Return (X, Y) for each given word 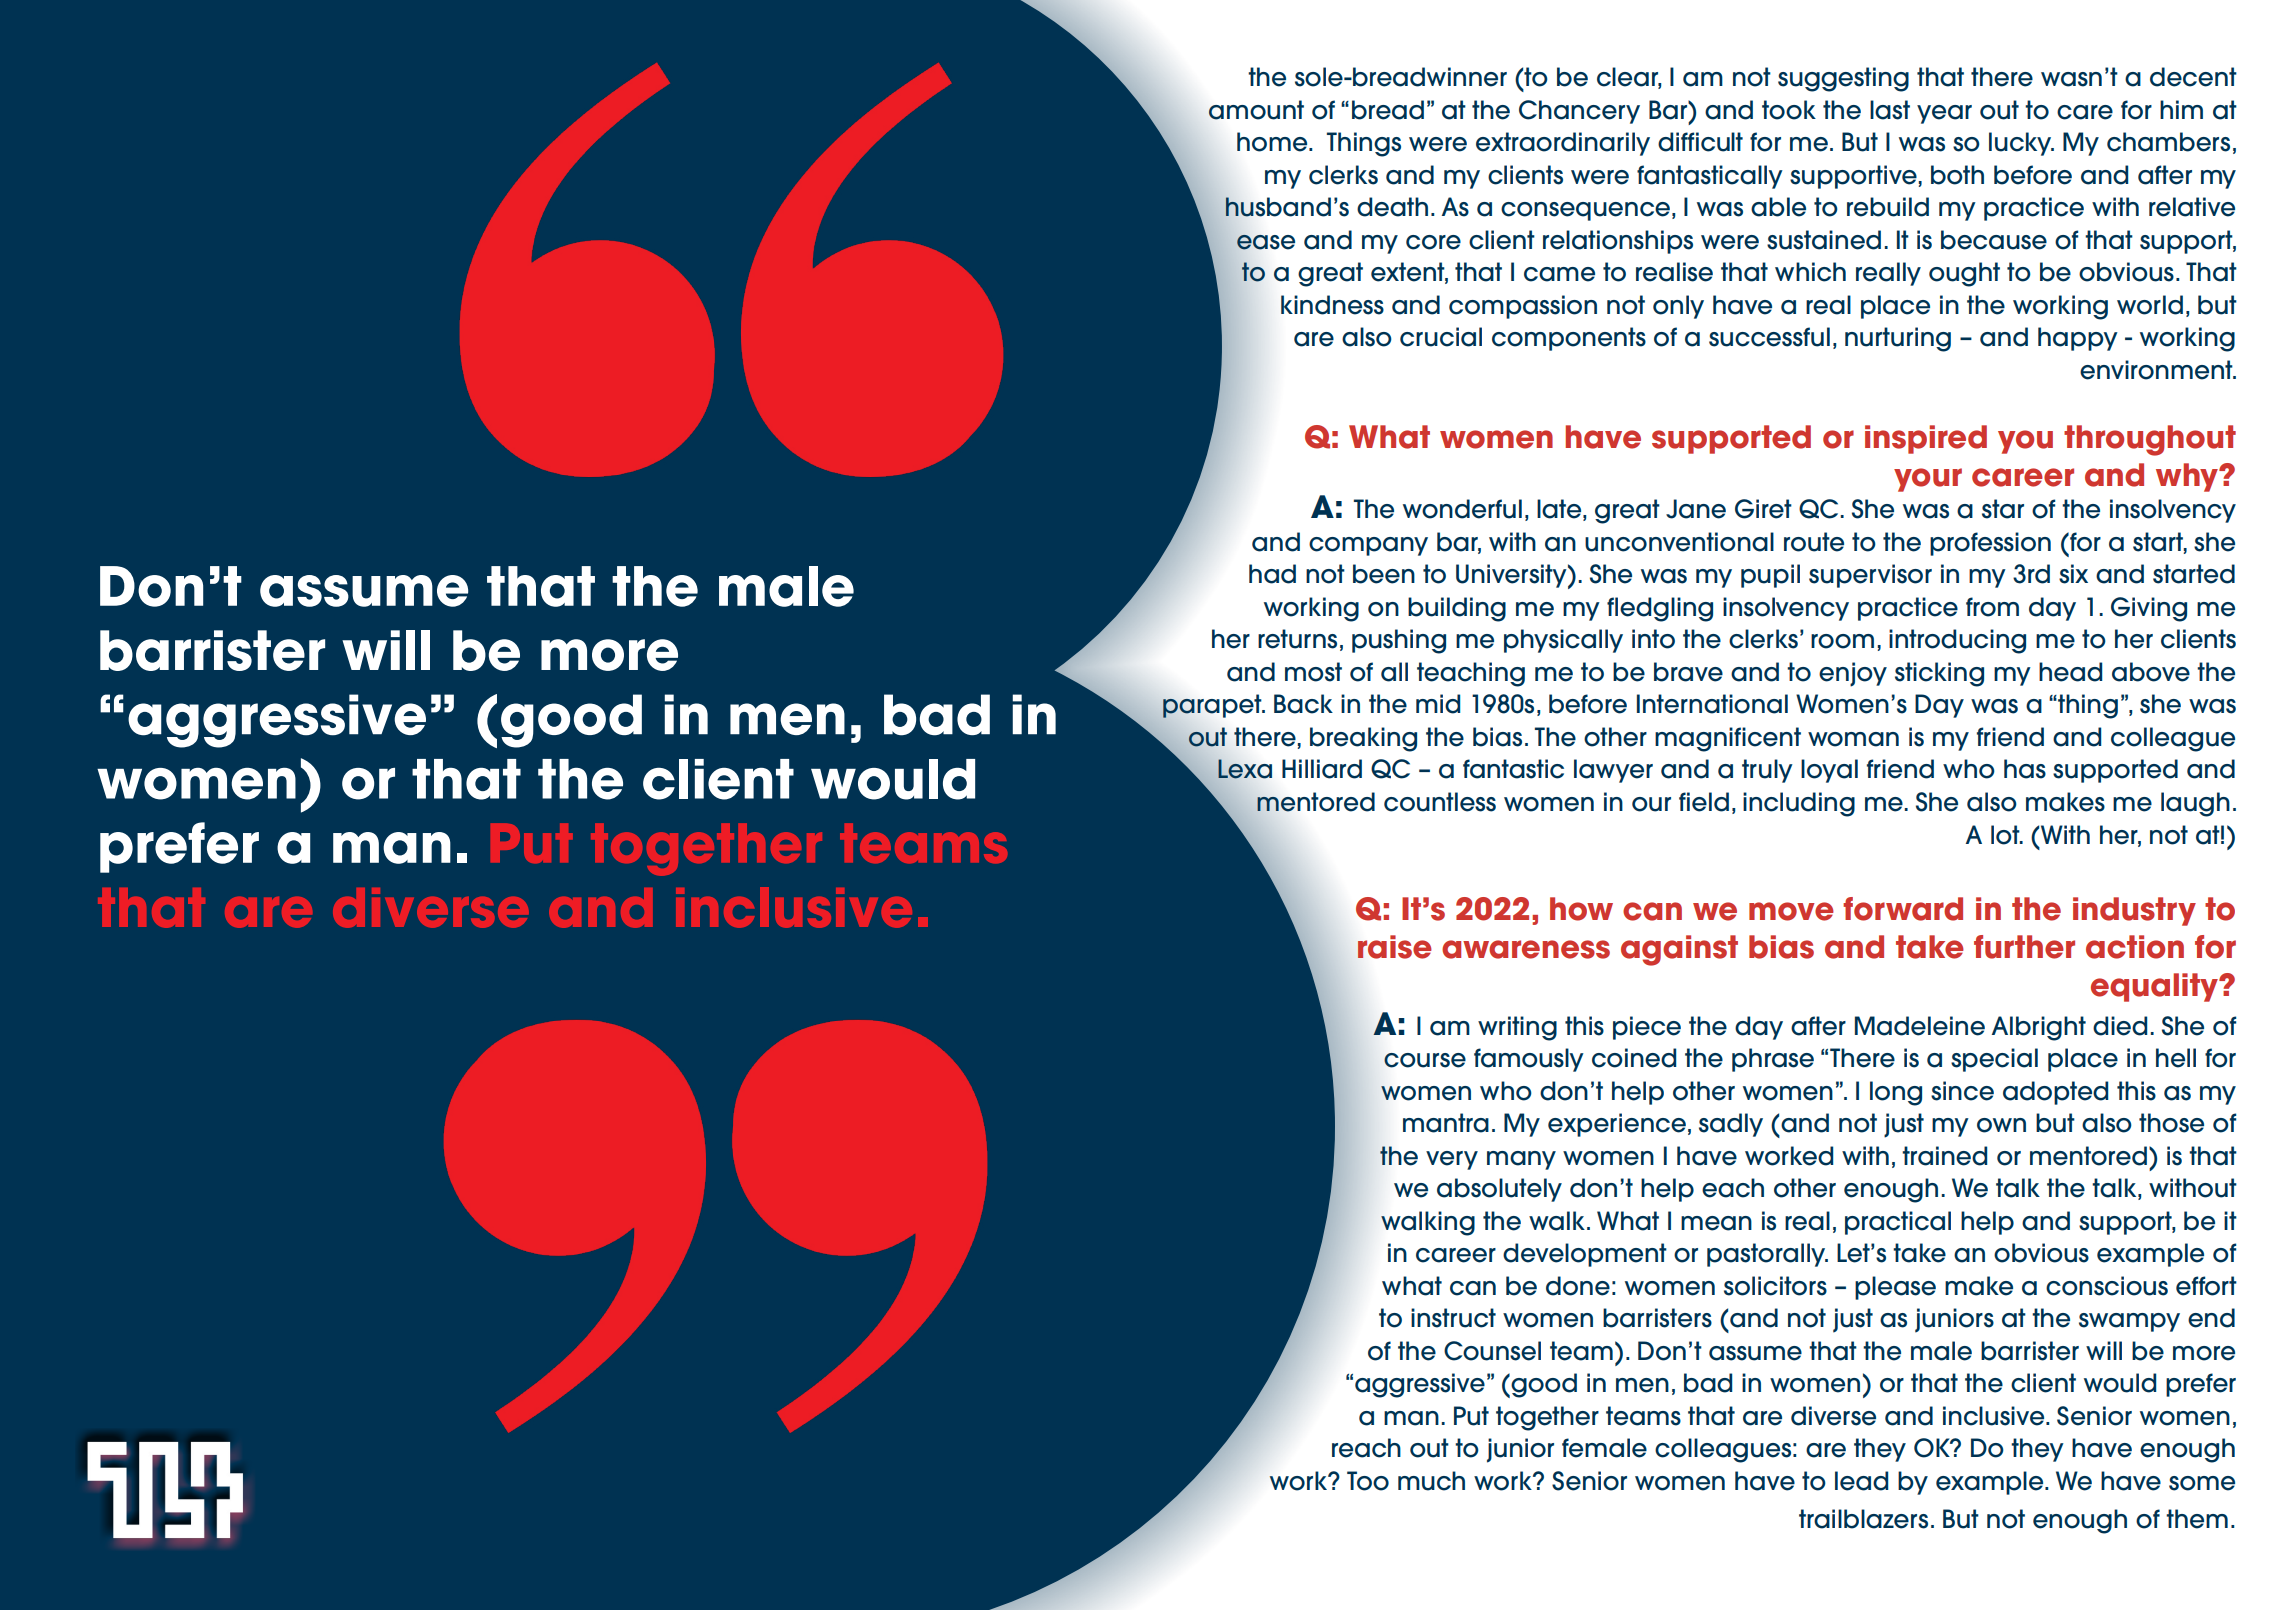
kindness (1332, 305)
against (1679, 950)
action (2135, 947)
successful (1769, 337)
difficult (1700, 142)
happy (2078, 339)
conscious (2107, 1286)
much (1431, 1481)
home (1273, 142)
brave (1688, 672)
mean (1716, 1223)
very (1452, 1160)
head (2070, 672)
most (1313, 672)
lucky (2021, 144)
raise (1395, 947)
